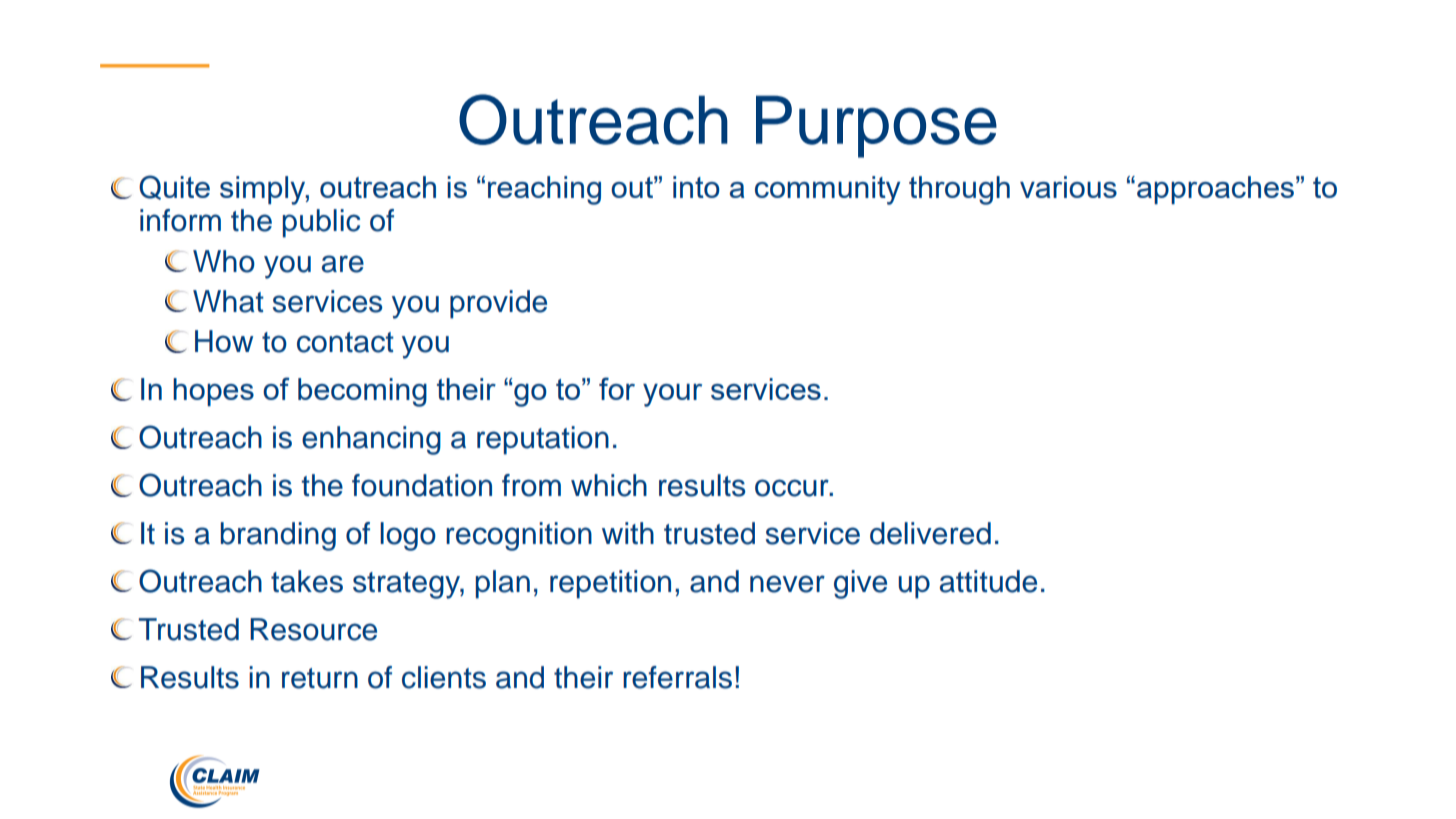  What do you see at coordinates (174, 187) in the screenshot?
I see `Quite` at bounding box center [174, 187].
